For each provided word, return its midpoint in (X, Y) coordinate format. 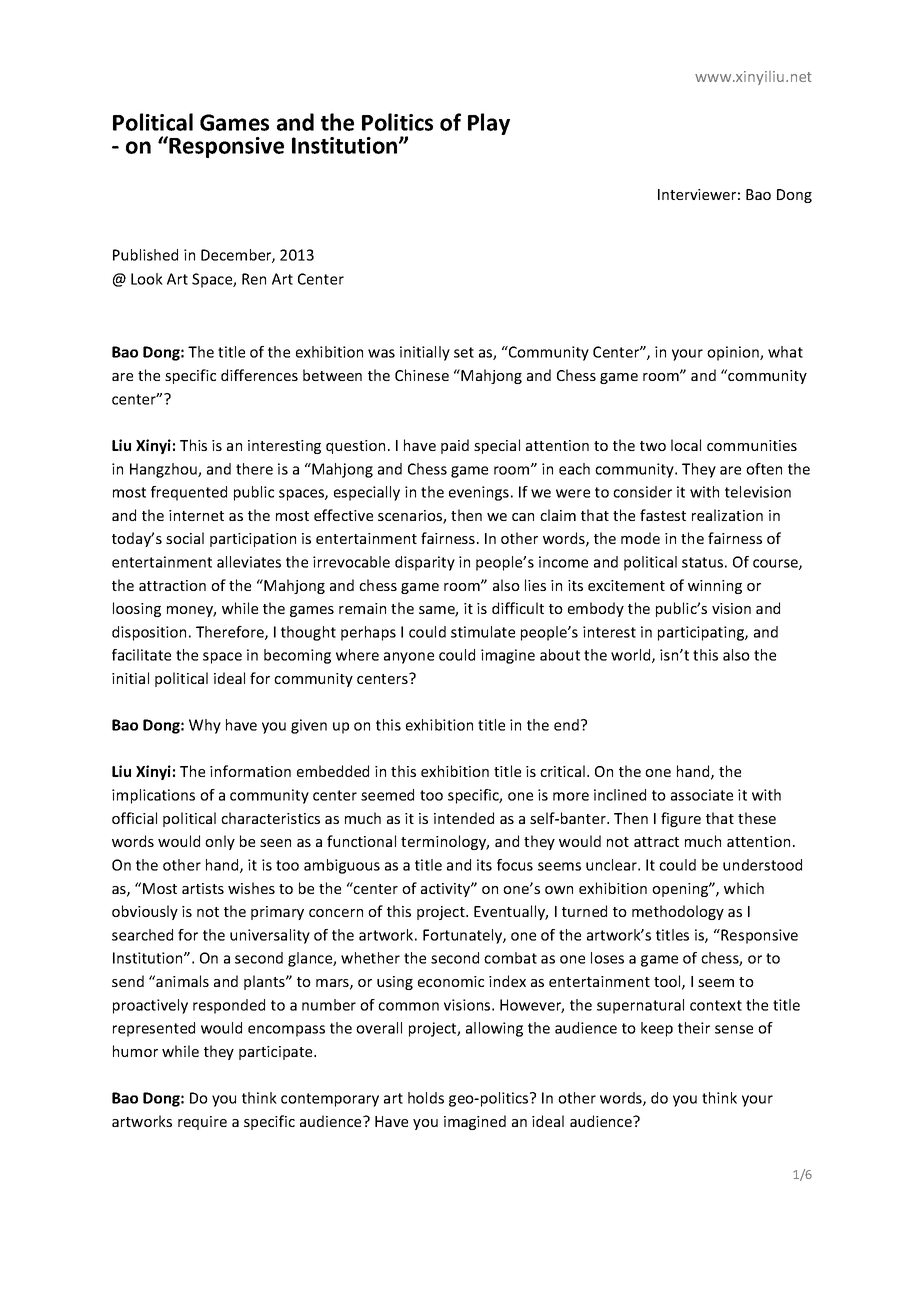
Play (489, 124)
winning (715, 587)
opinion (734, 353)
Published (145, 255)
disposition (149, 633)
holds (426, 1098)
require (202, 1123)
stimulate (483, 632)
